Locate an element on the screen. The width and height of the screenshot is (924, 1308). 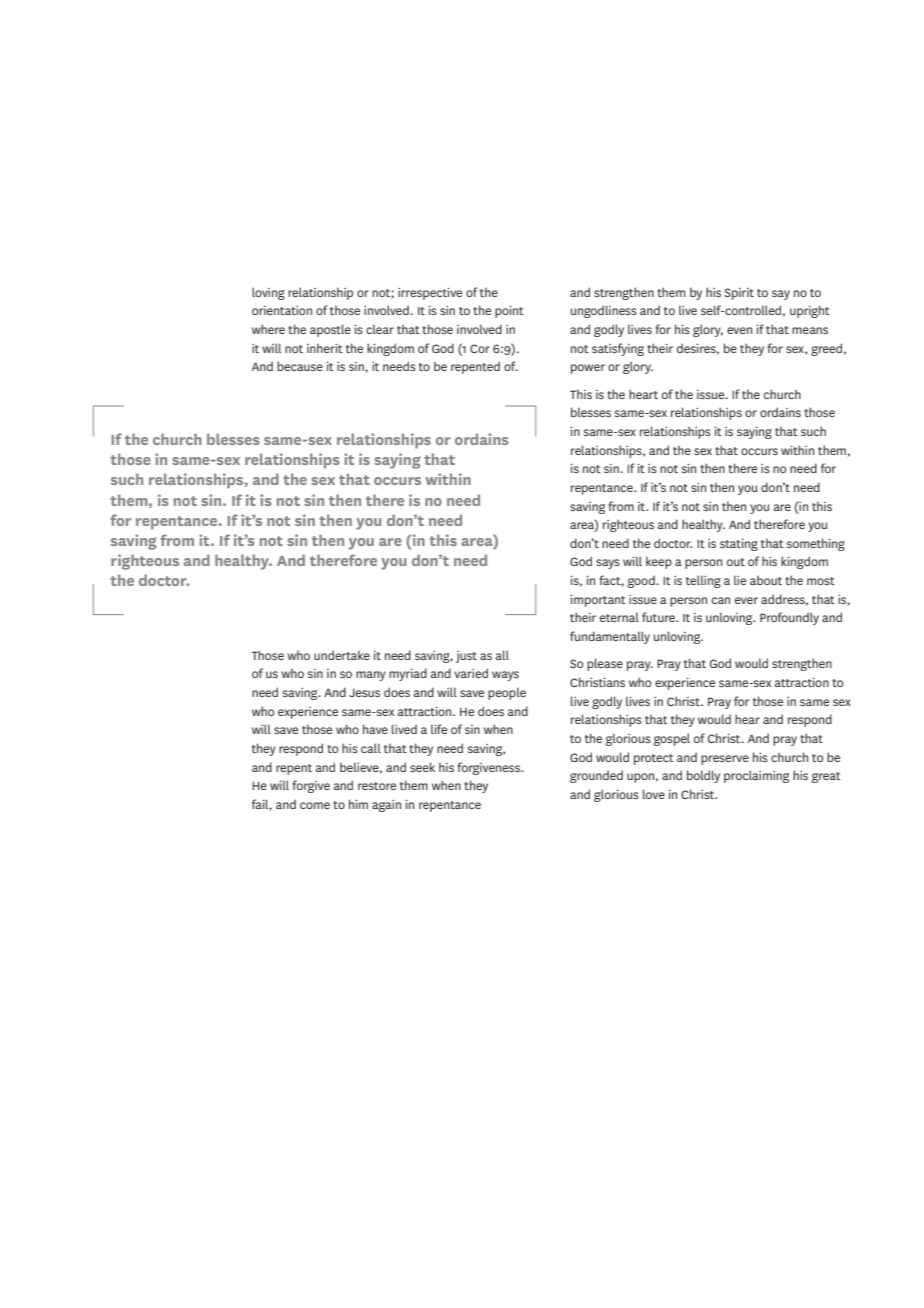
undertake is located at coordinates (342, 655).
